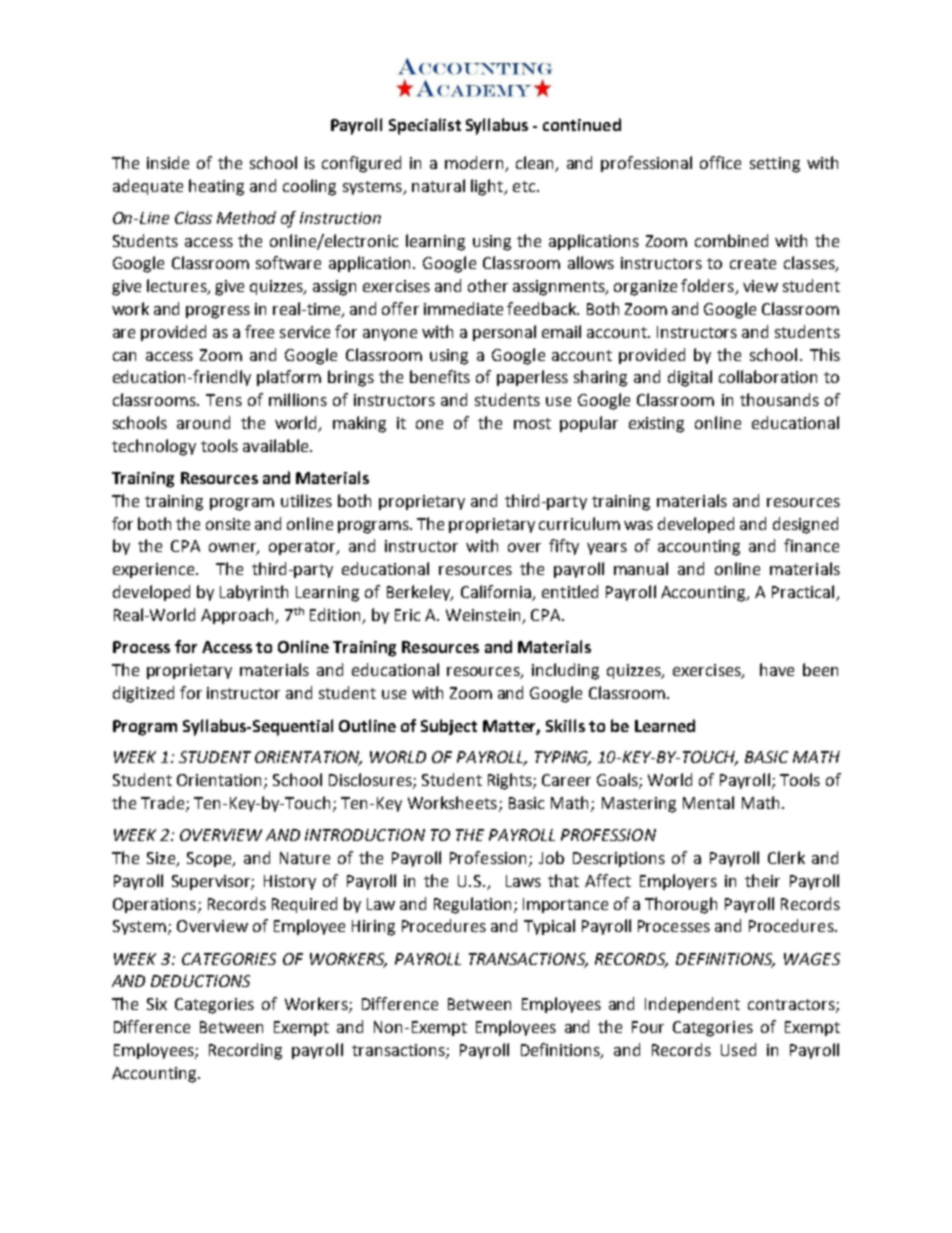 The image size is (952, 1233). Describe the element at coordinates (224, 400) in the image. I see `Tens` at that location.
